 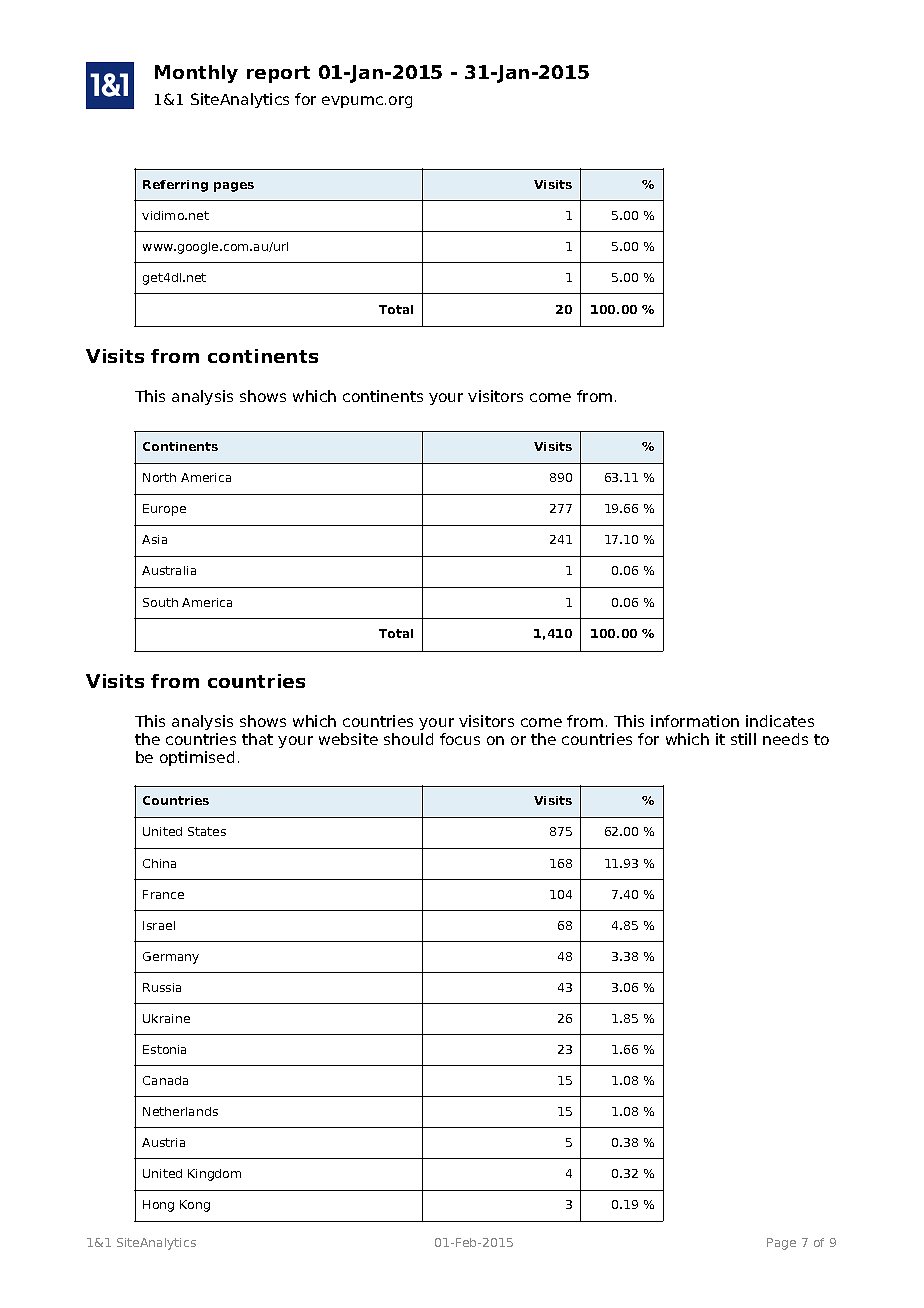 What do you see at coordinates (180, 1111) in the page?
I see `Netherlands` at bounding box center [180, 1111].
